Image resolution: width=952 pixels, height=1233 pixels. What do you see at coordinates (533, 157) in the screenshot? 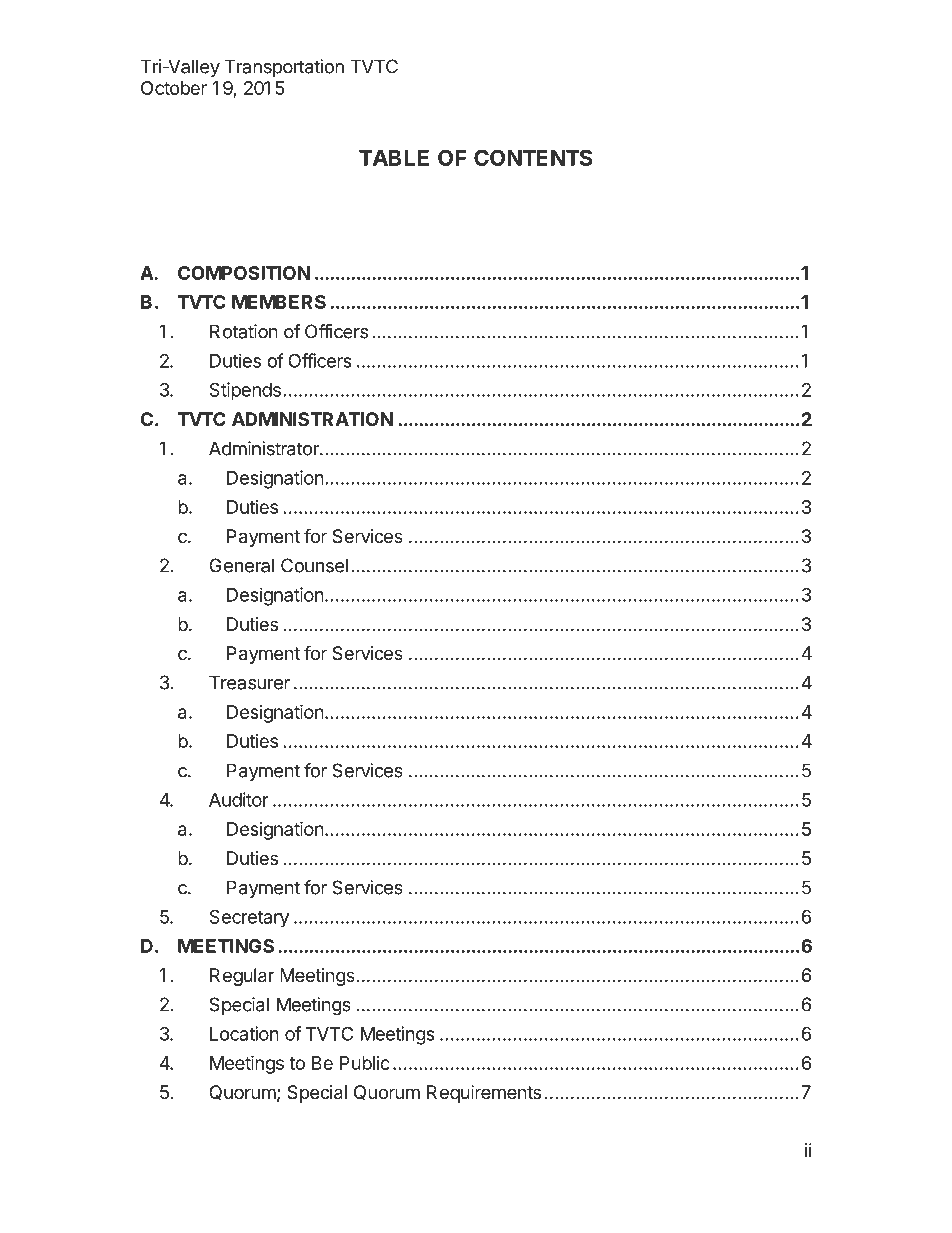
I see `CONTENTS` at bounding box center [533, 157].
